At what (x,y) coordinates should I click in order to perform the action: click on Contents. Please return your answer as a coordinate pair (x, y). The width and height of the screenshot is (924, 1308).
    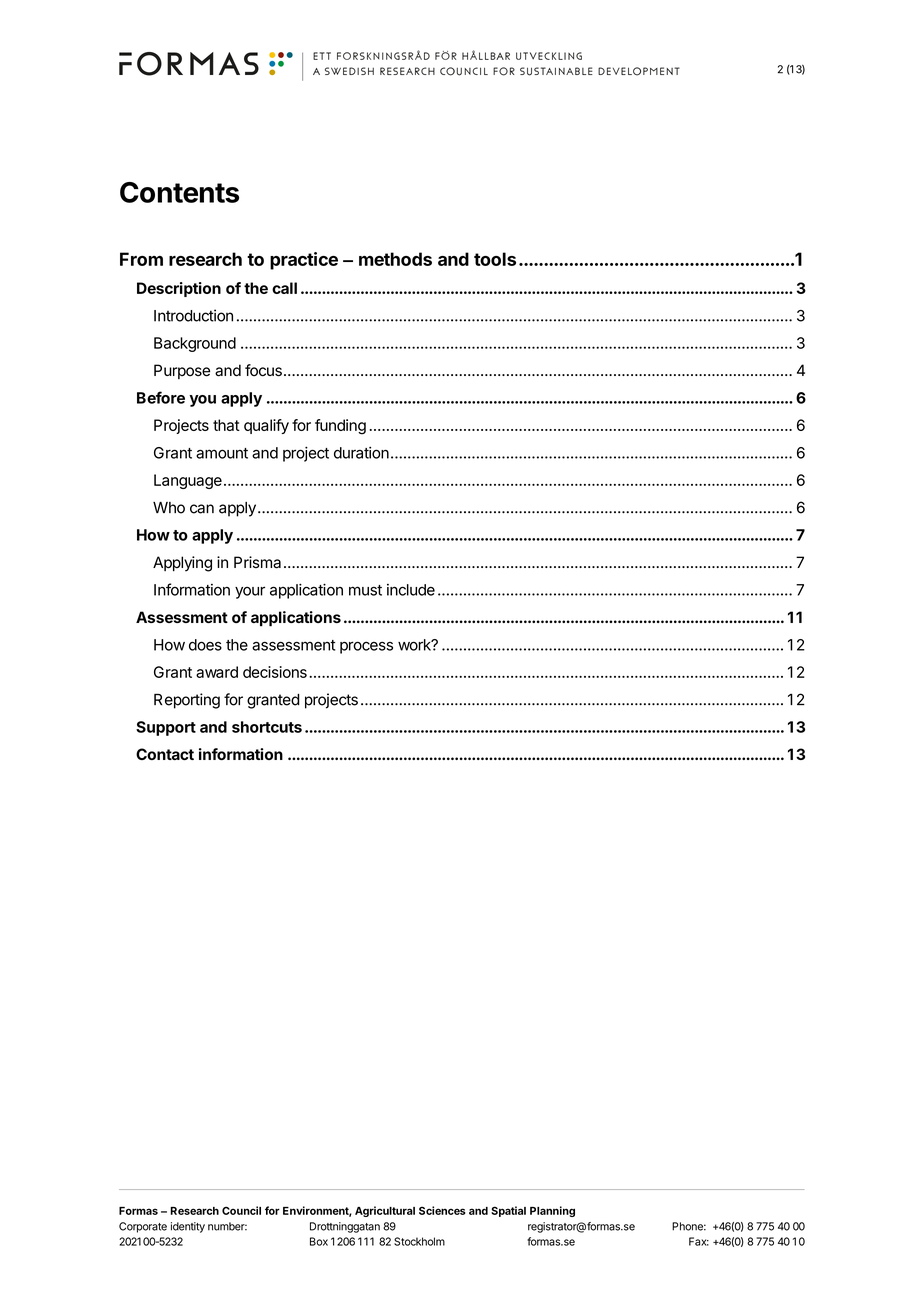
    Looking at the image, I should click on (179, 192).
